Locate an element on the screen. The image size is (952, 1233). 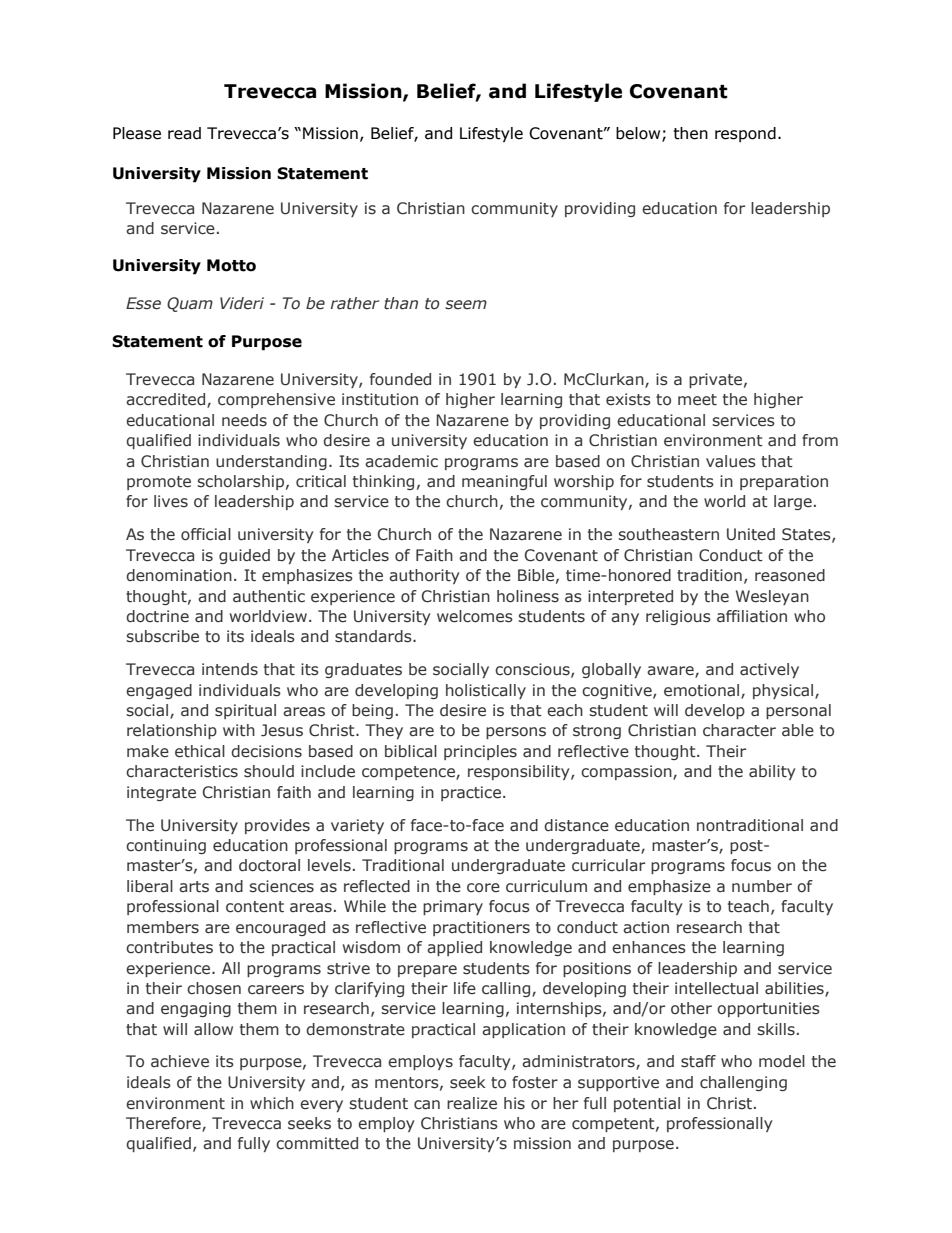
values is located at coordinates (731, 461).
